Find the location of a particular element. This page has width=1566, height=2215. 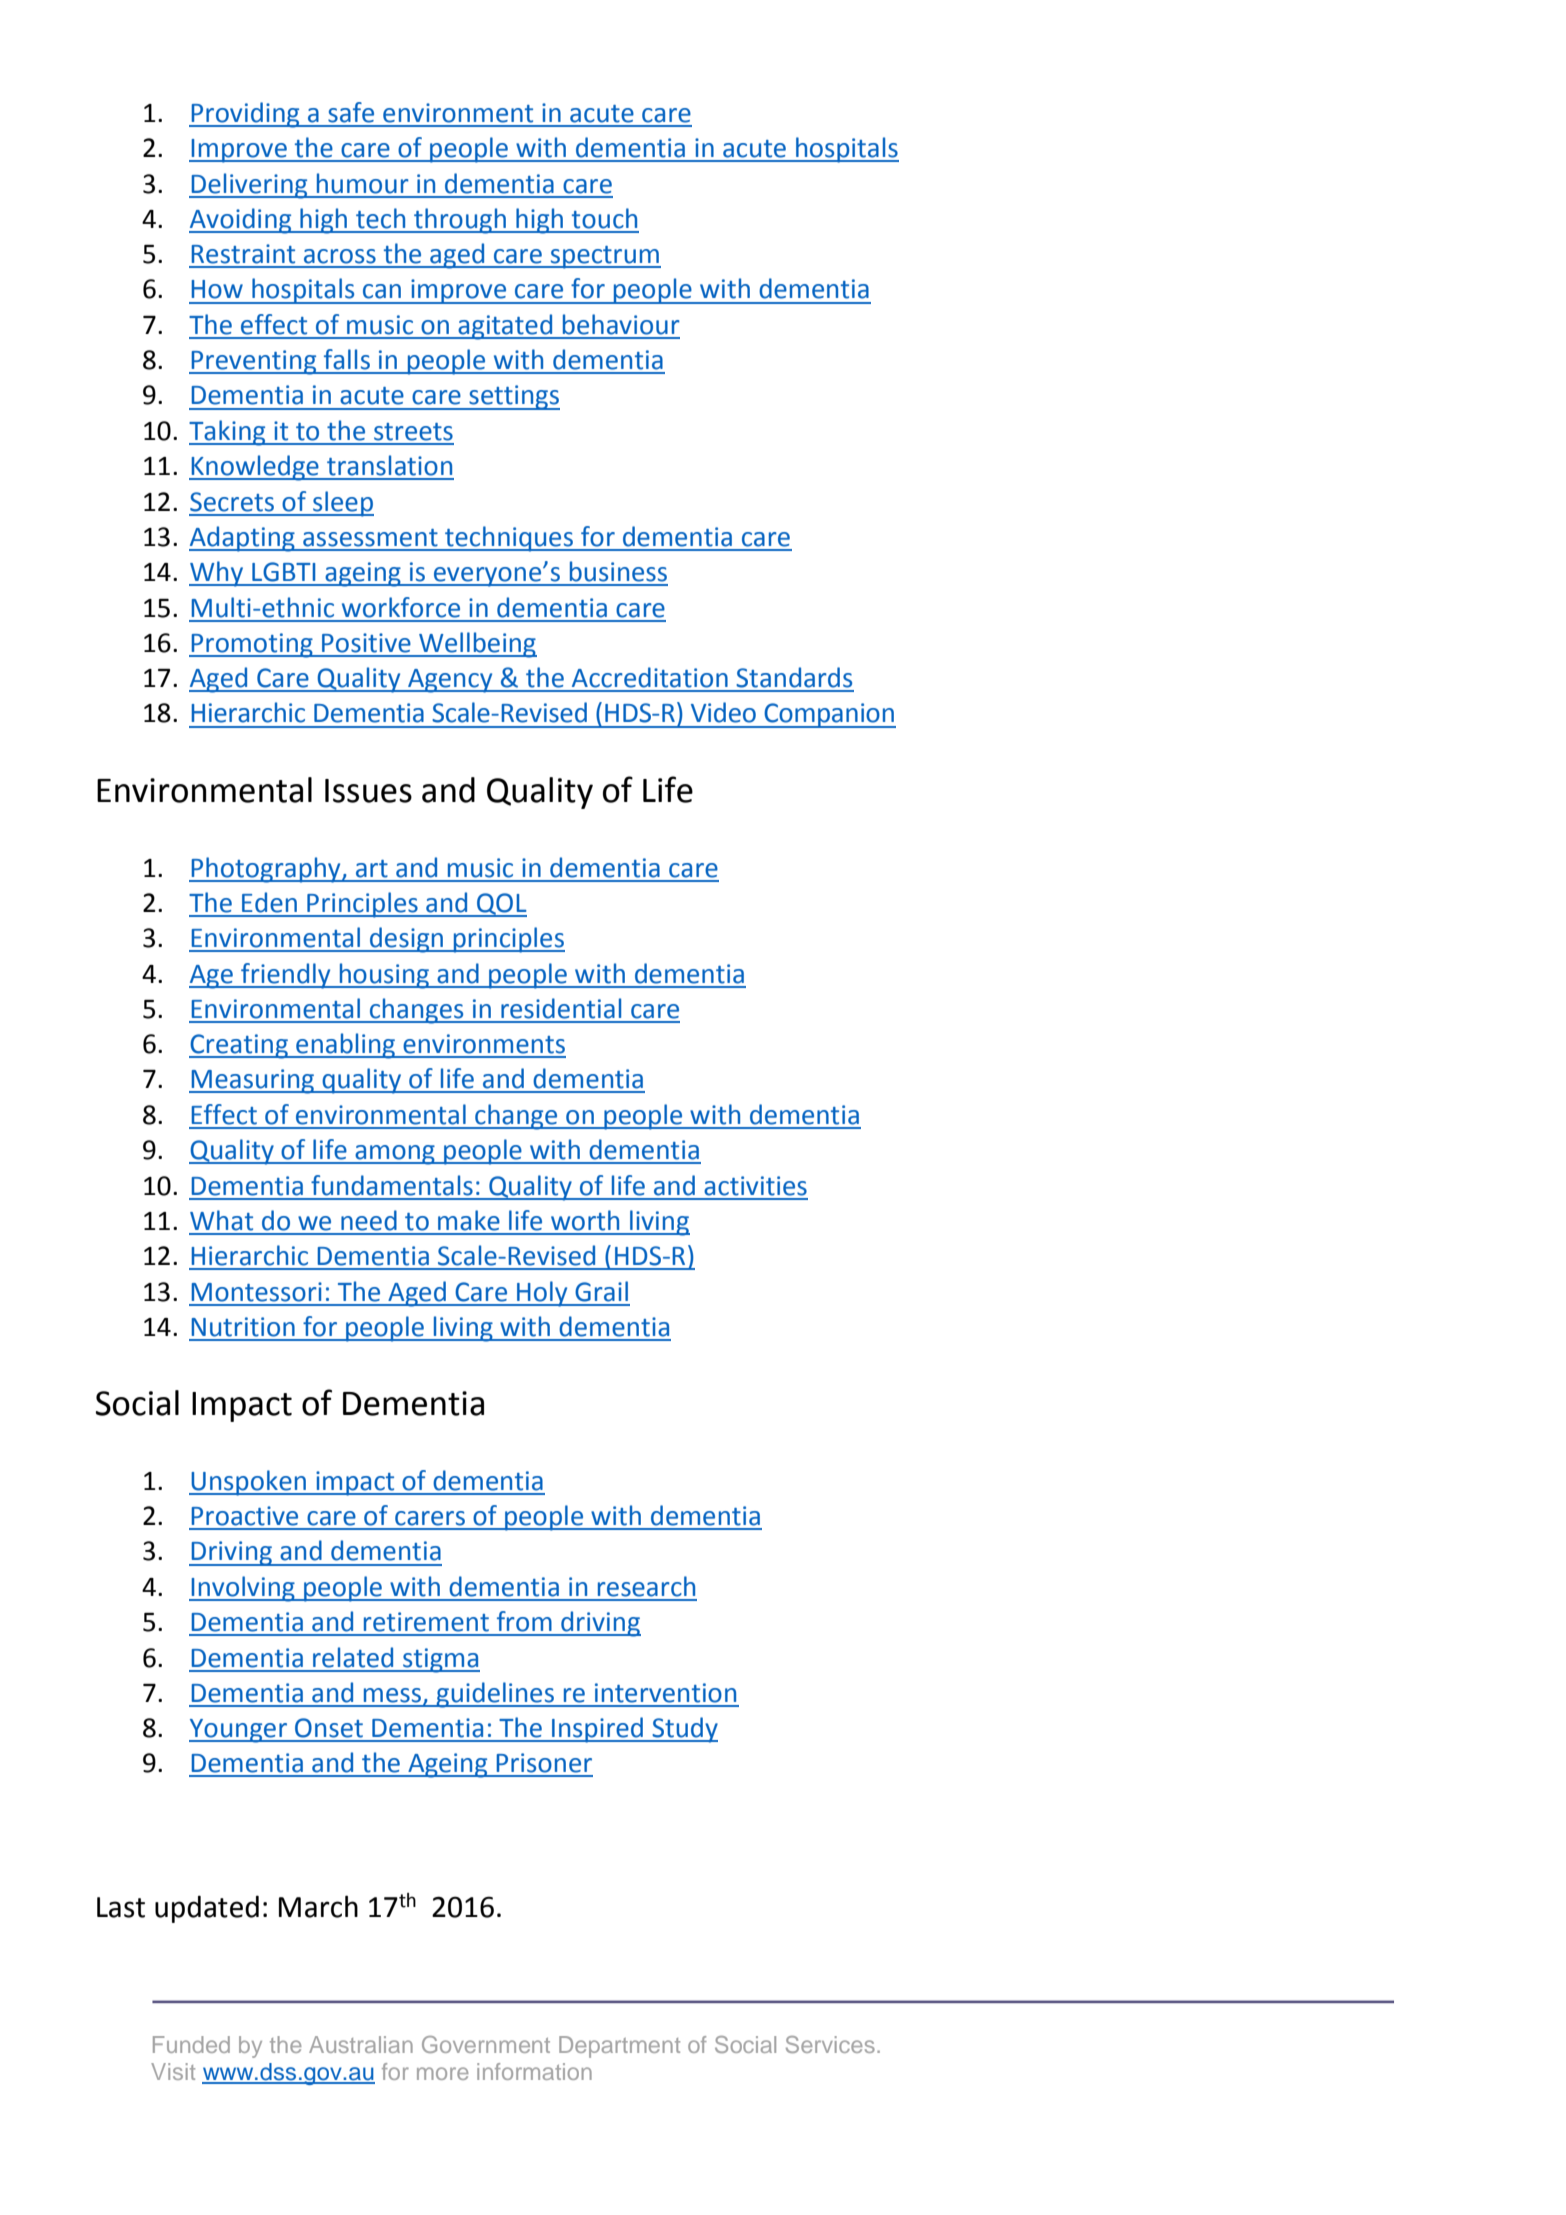

activities is located at coordinates (755, 1186).
